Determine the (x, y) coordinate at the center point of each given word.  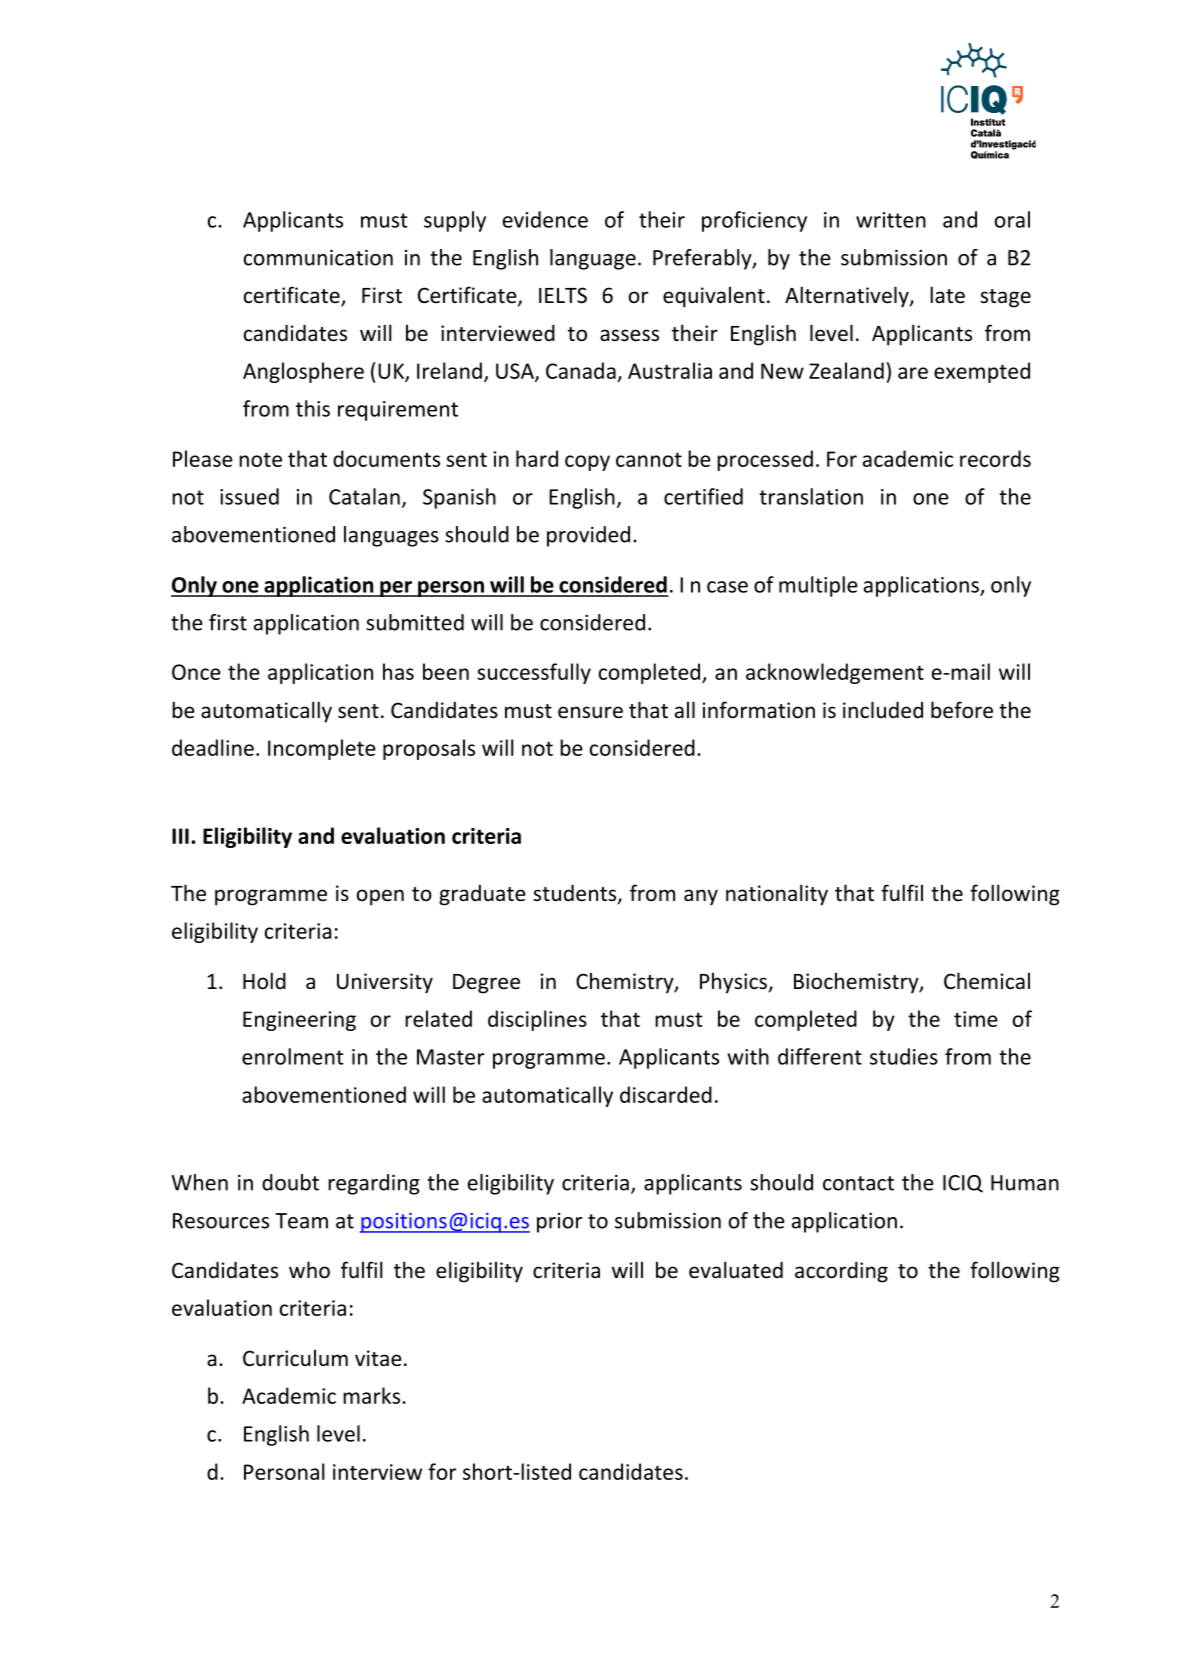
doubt (290, 1182)
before (962, 710)
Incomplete (322, 749)
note (260, 459)
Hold (264, 981)
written (891, 220)
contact (858, 1183)
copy (587, 463)
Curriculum (295, 1358)
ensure (590, 712)
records (995, 458)
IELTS (563, 295)
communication (318, 257)
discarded (666, 1094)
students (576, 894)
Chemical (987, 981)
